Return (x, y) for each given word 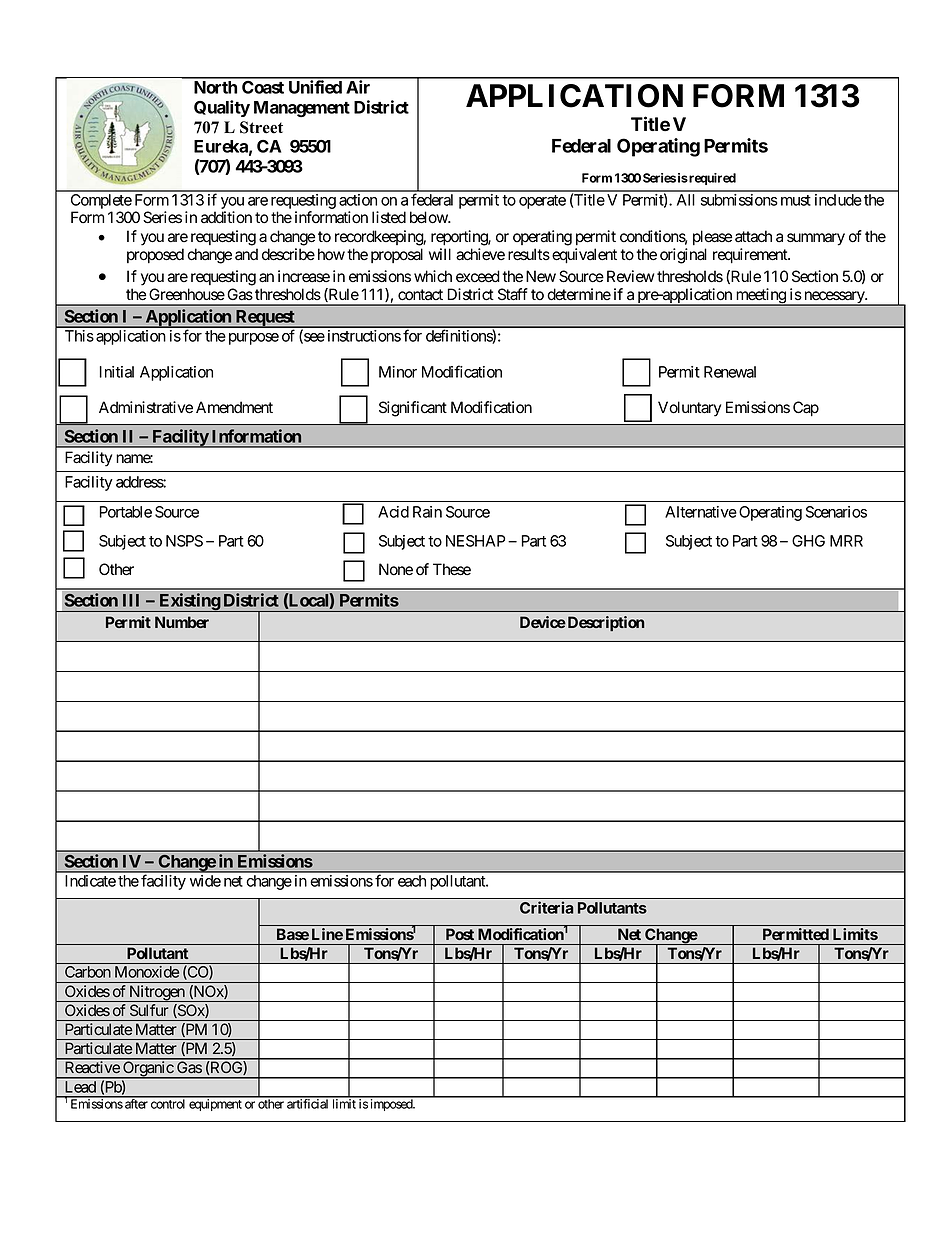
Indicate (90, 881)
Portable (126, 512)
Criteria (546, 907)
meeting (760, 297)
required (711, 179)
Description (604, 623)
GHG (808, 541)
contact (420, 295)
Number (182, 622)
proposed (155, 255)
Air (358, 87)
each (412, 881)
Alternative (701, 512)
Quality (222, 108)
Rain (427, 512)
